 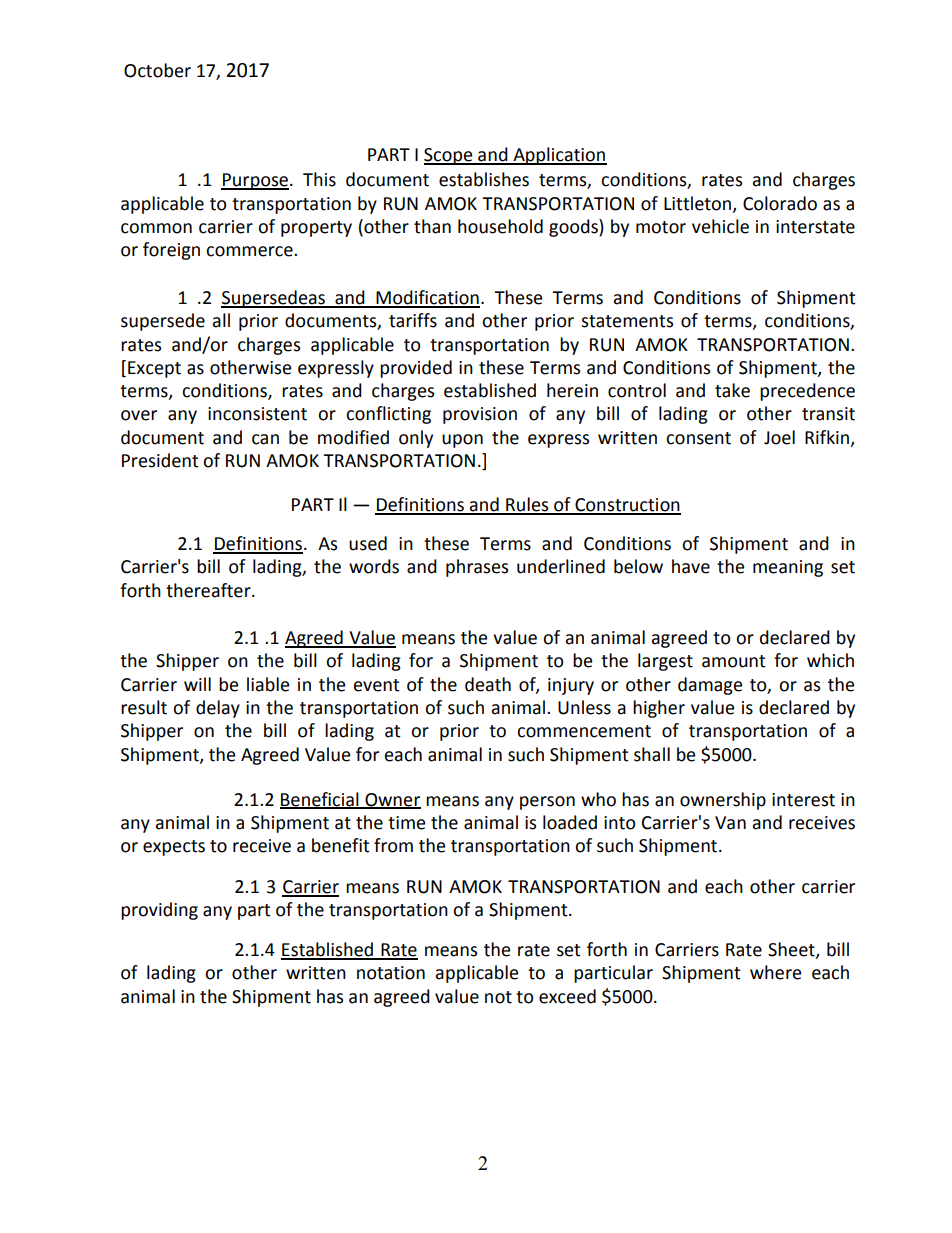 What do you see at coordinates (803, 800) in the document?
I see `interest` at bounding box center [803, 800].
